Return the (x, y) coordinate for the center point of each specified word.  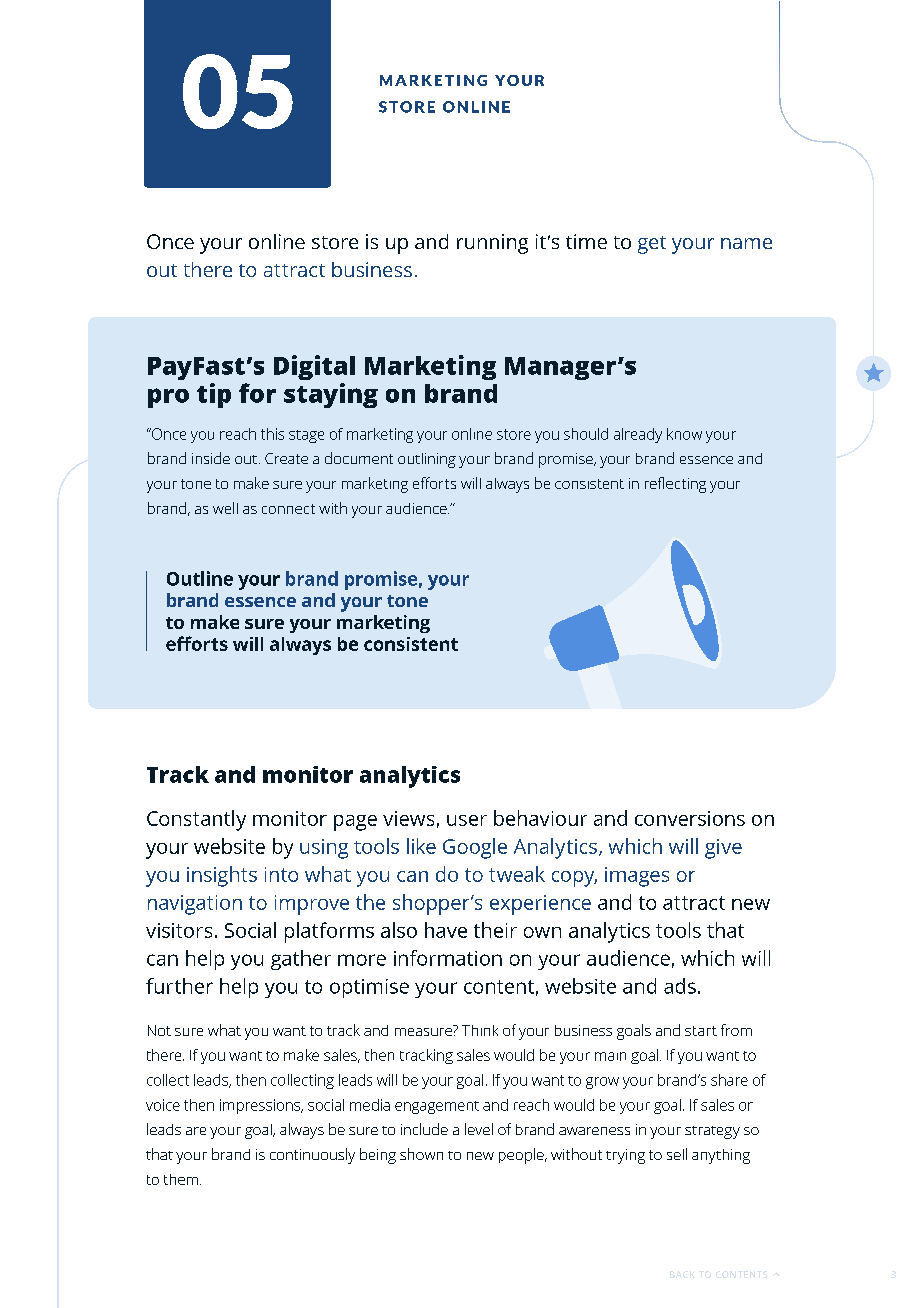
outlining (427, 460)
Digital (314, 367)
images (637, 877)
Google (475, 848)
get (652, 245)
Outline (200, 578)
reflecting (675, 485)
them (181, 1179)
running (492, 244)
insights (222, 876)
